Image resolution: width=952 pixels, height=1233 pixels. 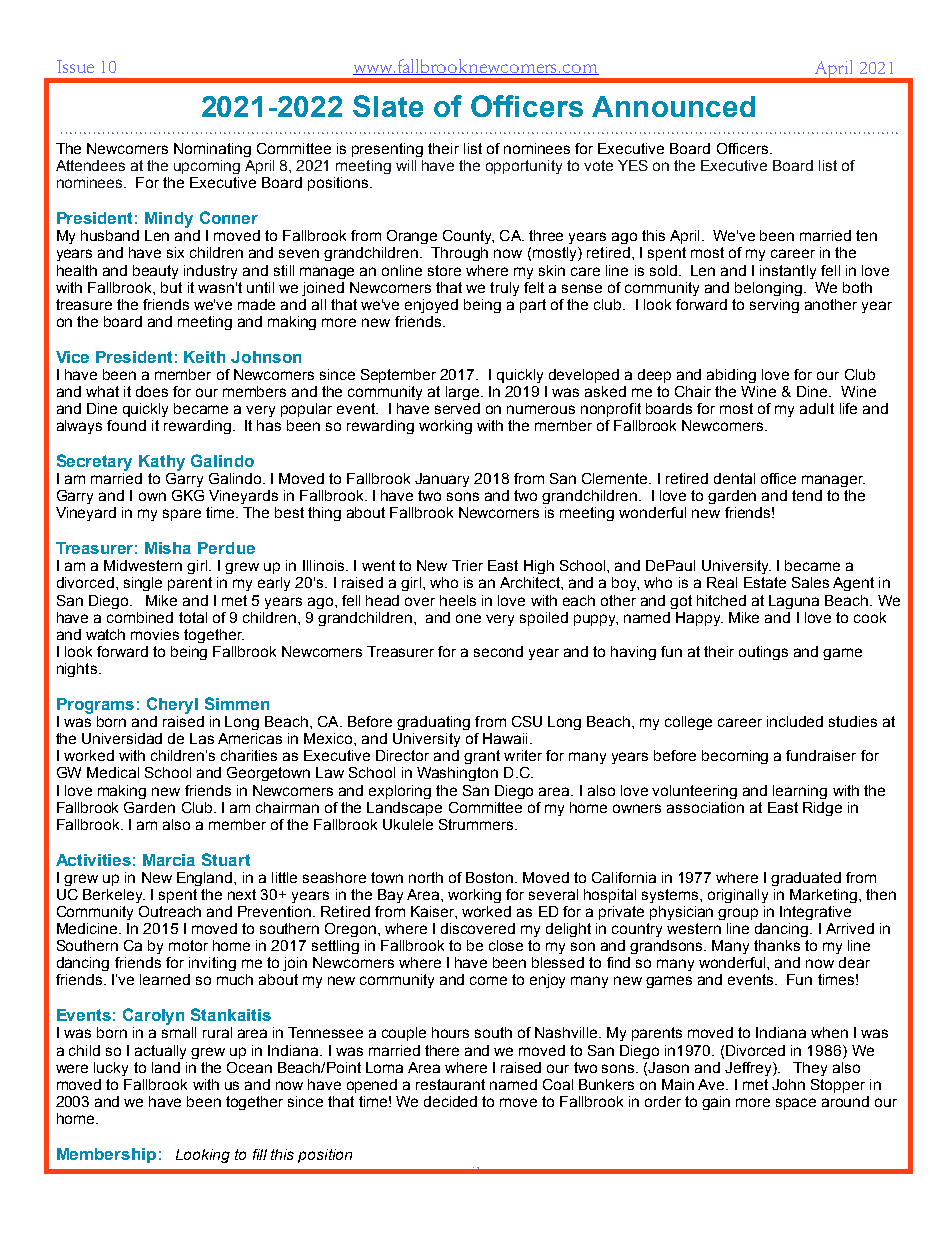 What do you see at coordinates (464, 393) in the screenshot?
I see `large` at bounding box center [464, 393].
